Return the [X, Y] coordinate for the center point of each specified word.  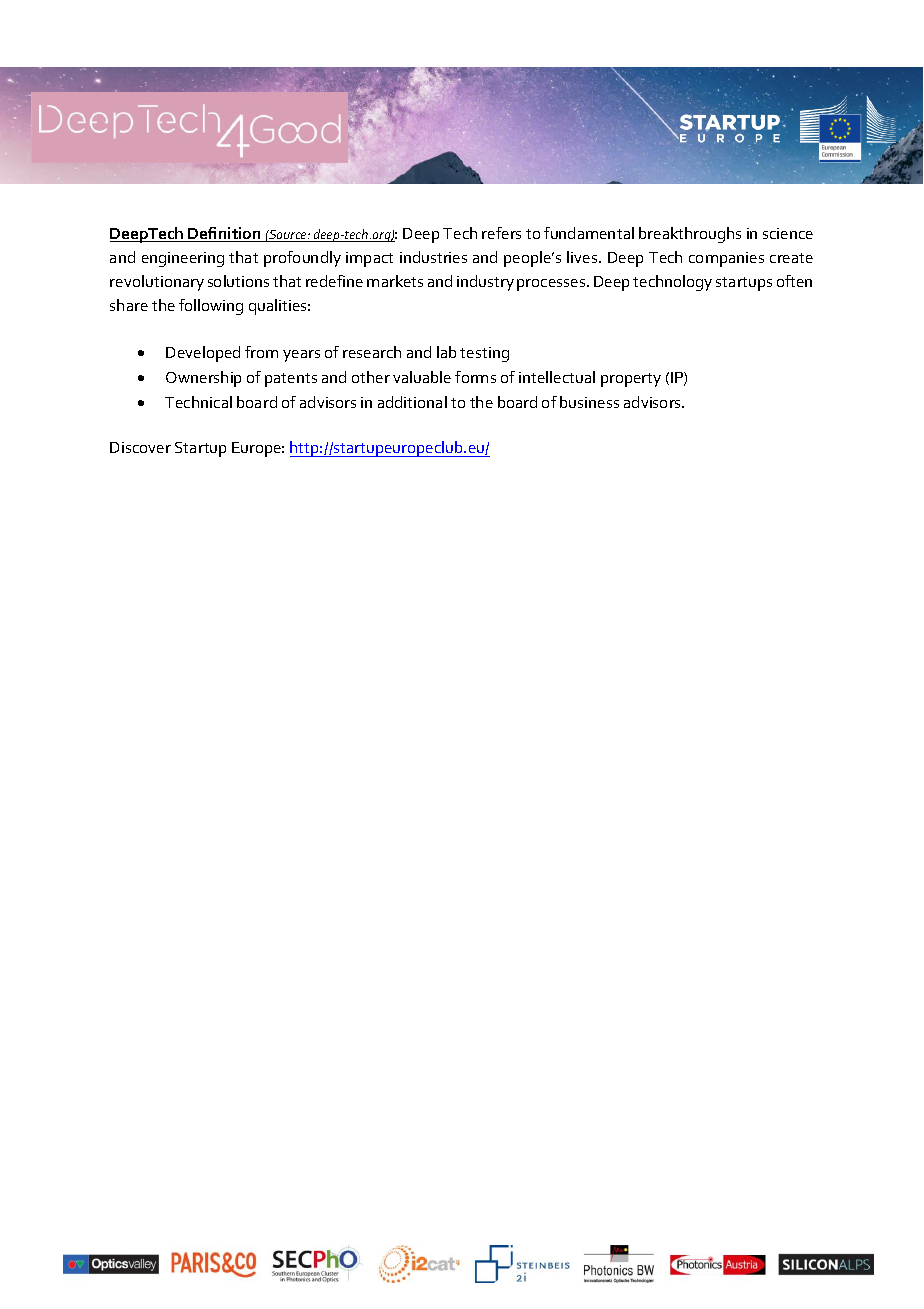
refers [501, 233]
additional [412, 402]
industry [485, 283]
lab [446, 352]
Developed [203, 354]
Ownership [203, 379]
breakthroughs [690, 235]
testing [484, 354]
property [631, 380]
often [794, 281]
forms [475, 377]
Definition [225, 234]
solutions [238, 281]
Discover [140, 447]
